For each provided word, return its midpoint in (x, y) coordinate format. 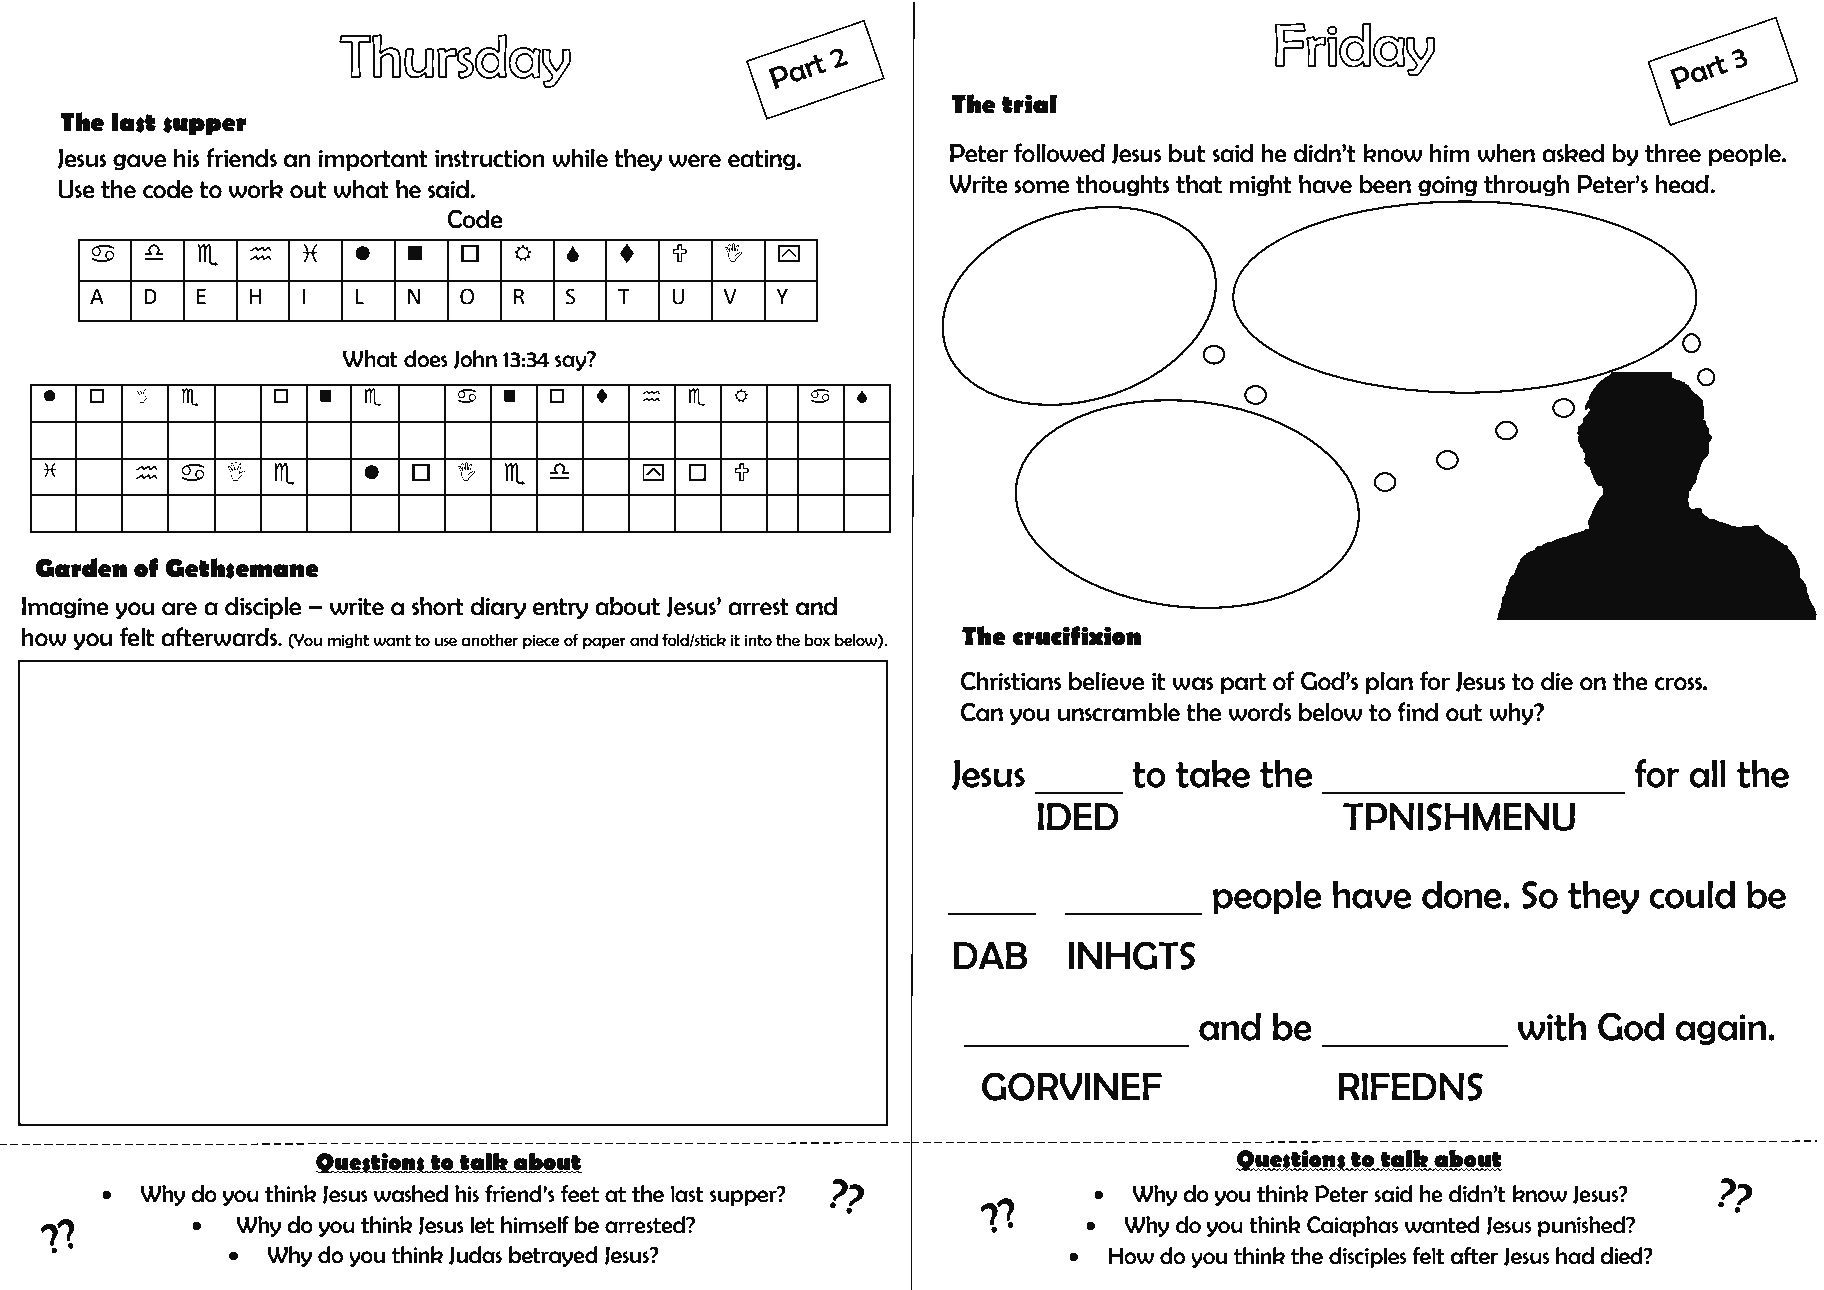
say (572, 362)
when (1506, 153)
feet (580, 1194)
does (426, 359)
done (1463, 894)
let (482, 1225)
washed (411, 1194)
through (1526, 186)
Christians (1011, 681)
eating (763, 160)
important (373, 160)
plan (1389, 683)
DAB (990, 955)
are (179, 609)
